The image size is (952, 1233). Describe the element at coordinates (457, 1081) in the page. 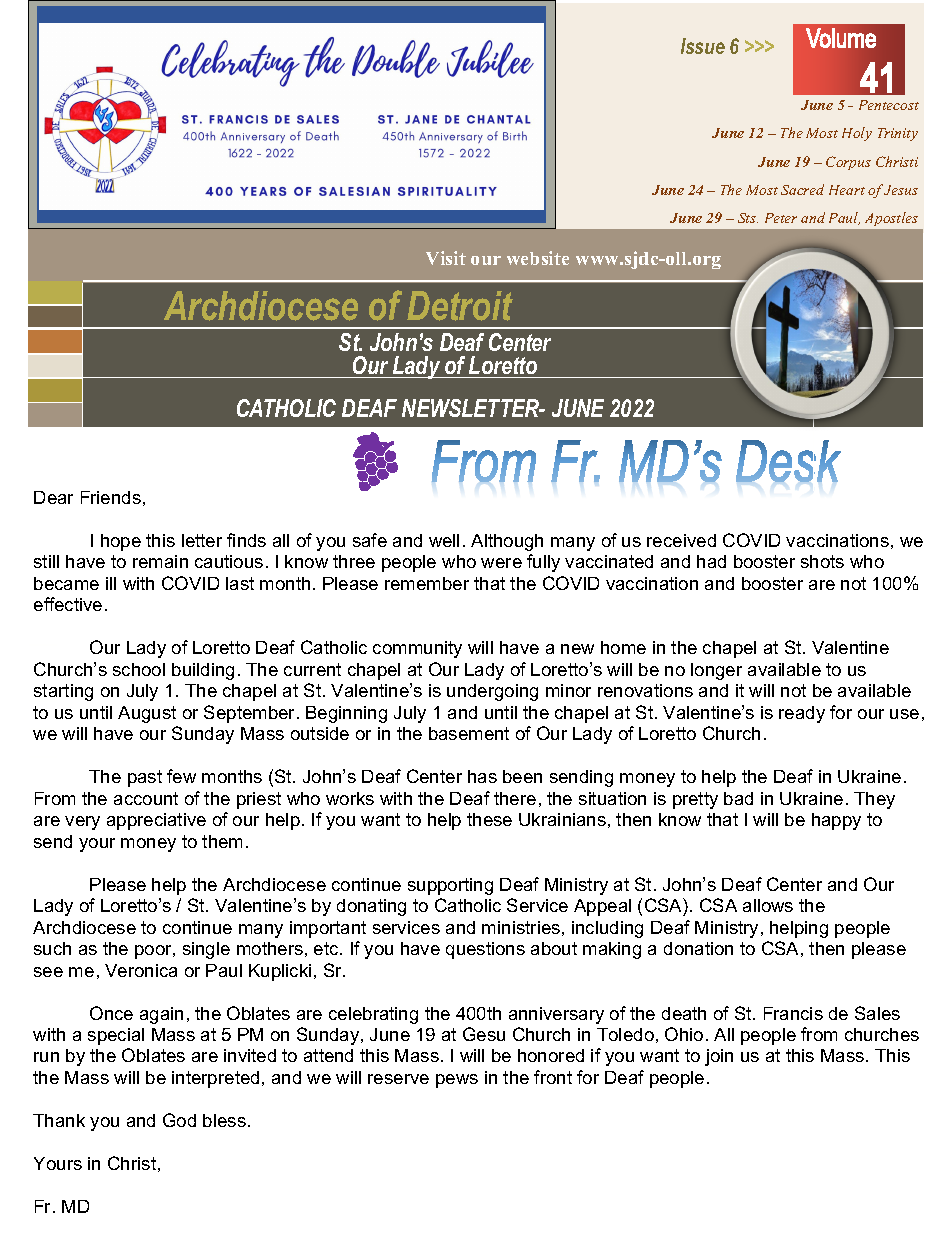

I see `pews` at that location.
